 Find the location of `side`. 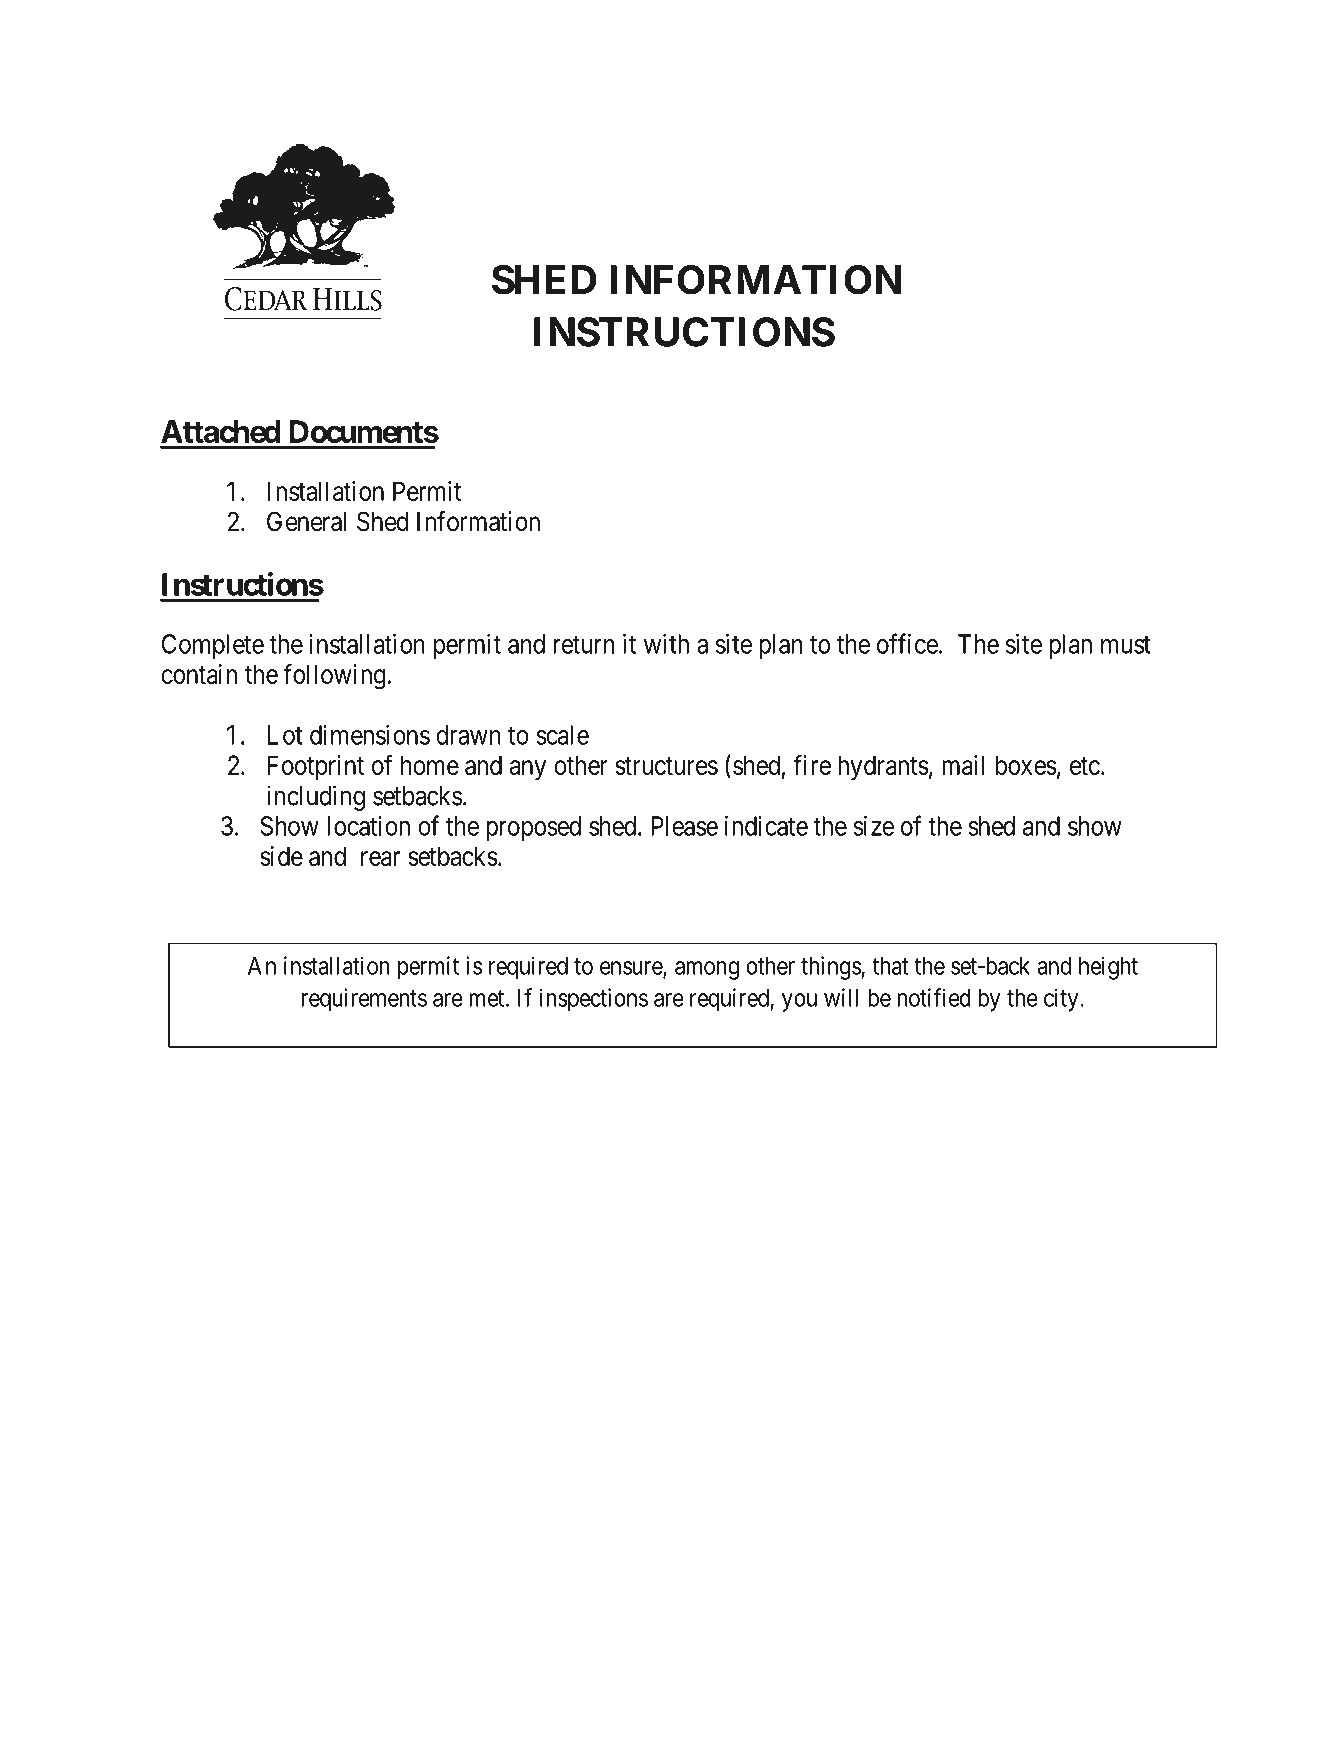

side is located at coordinates (281, 856).
